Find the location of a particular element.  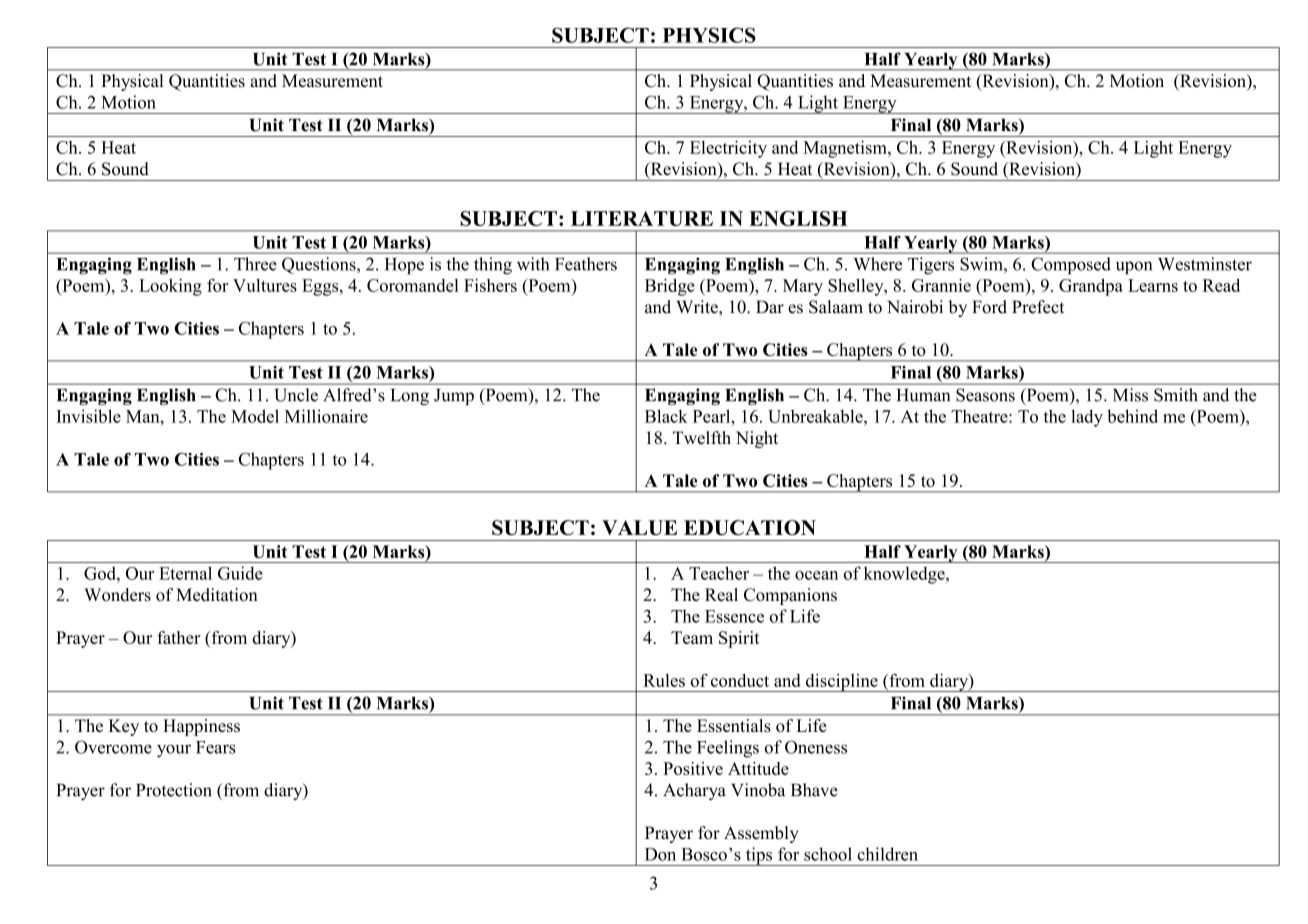

PHYSICS is located at coordinates (709, 35).
